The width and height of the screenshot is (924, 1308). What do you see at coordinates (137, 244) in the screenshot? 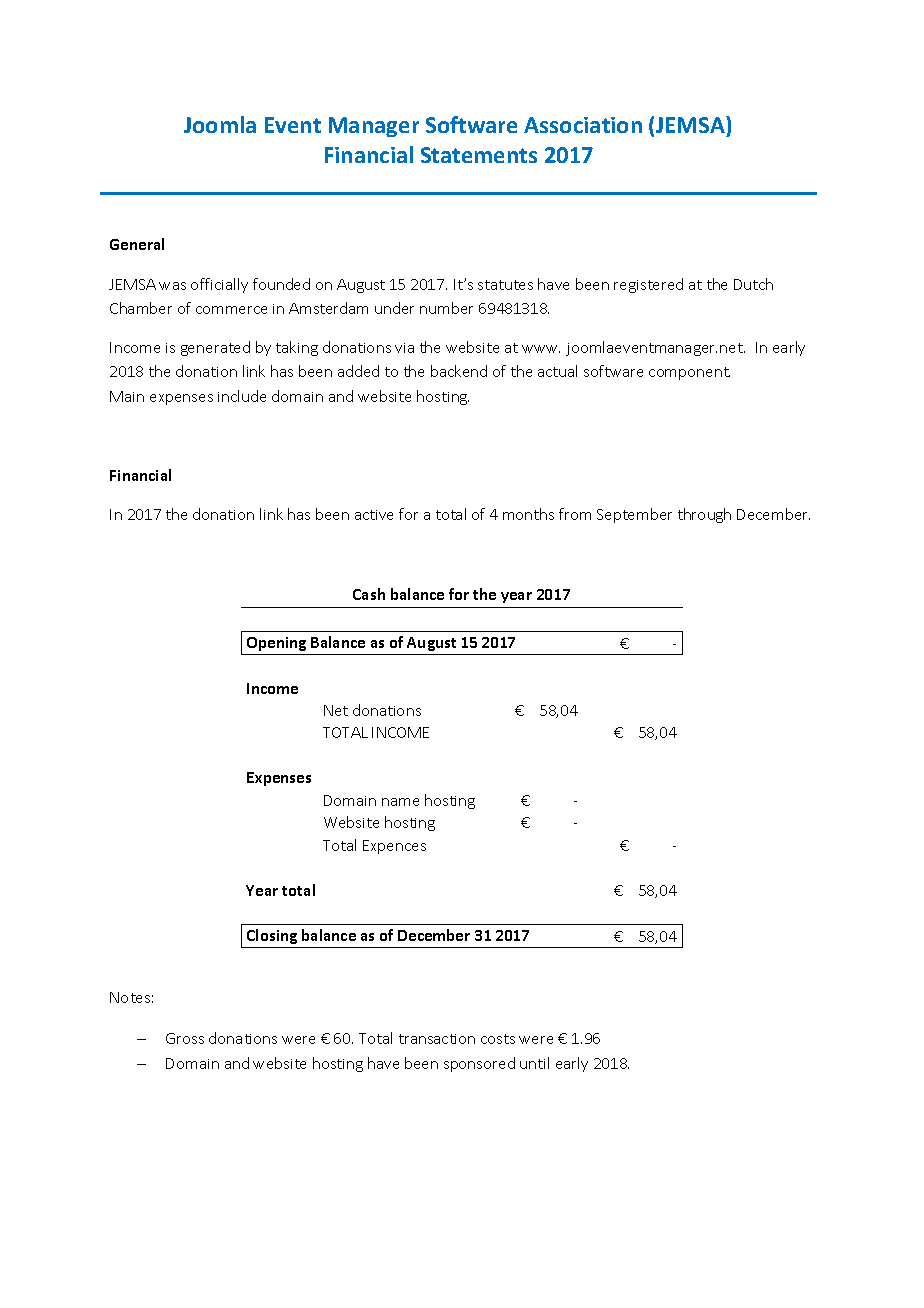
I see `General` at bounding box center [137, 244].
